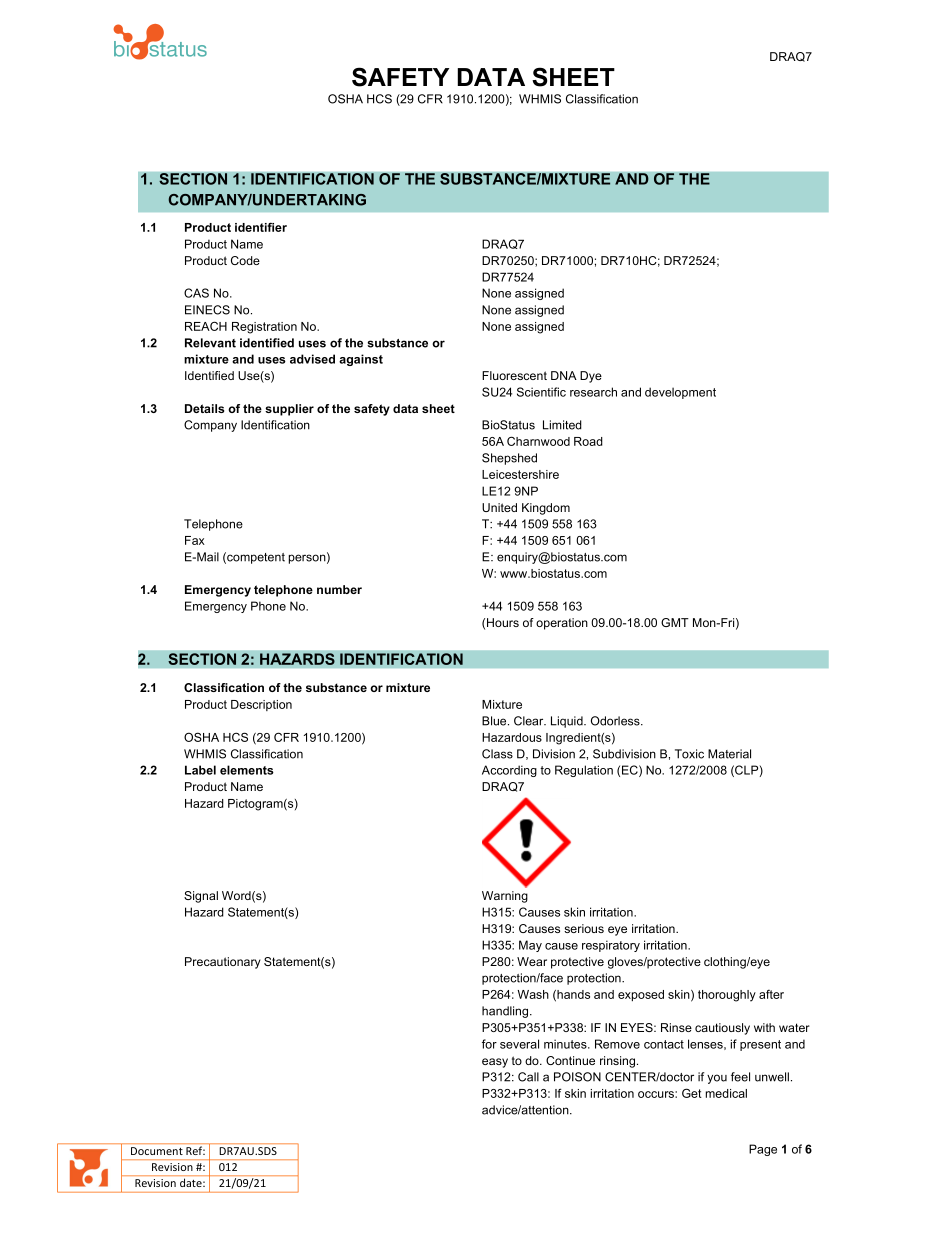 This document has width=952, height=1233. I want to click on Blue, so click(495, 721).
